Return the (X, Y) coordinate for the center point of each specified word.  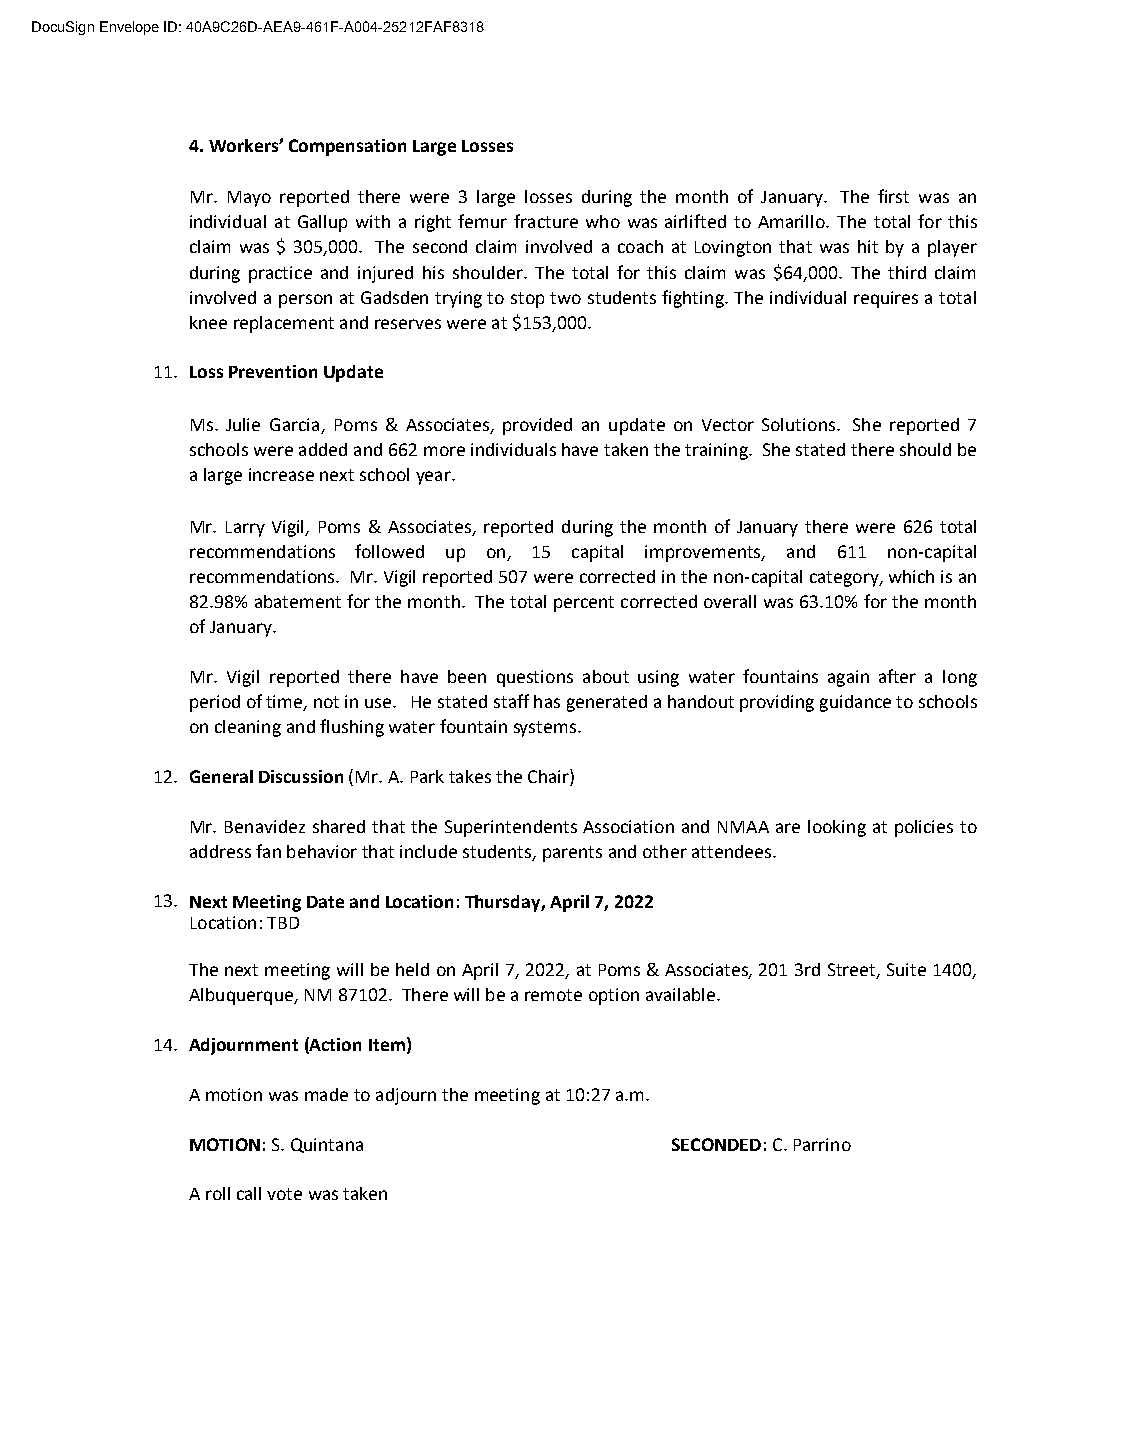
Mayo (249, 199)
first (893, 196)
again (848, 678)
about (606, 676)
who (603, 221)
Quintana (327, 1145)
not (326, 702)
